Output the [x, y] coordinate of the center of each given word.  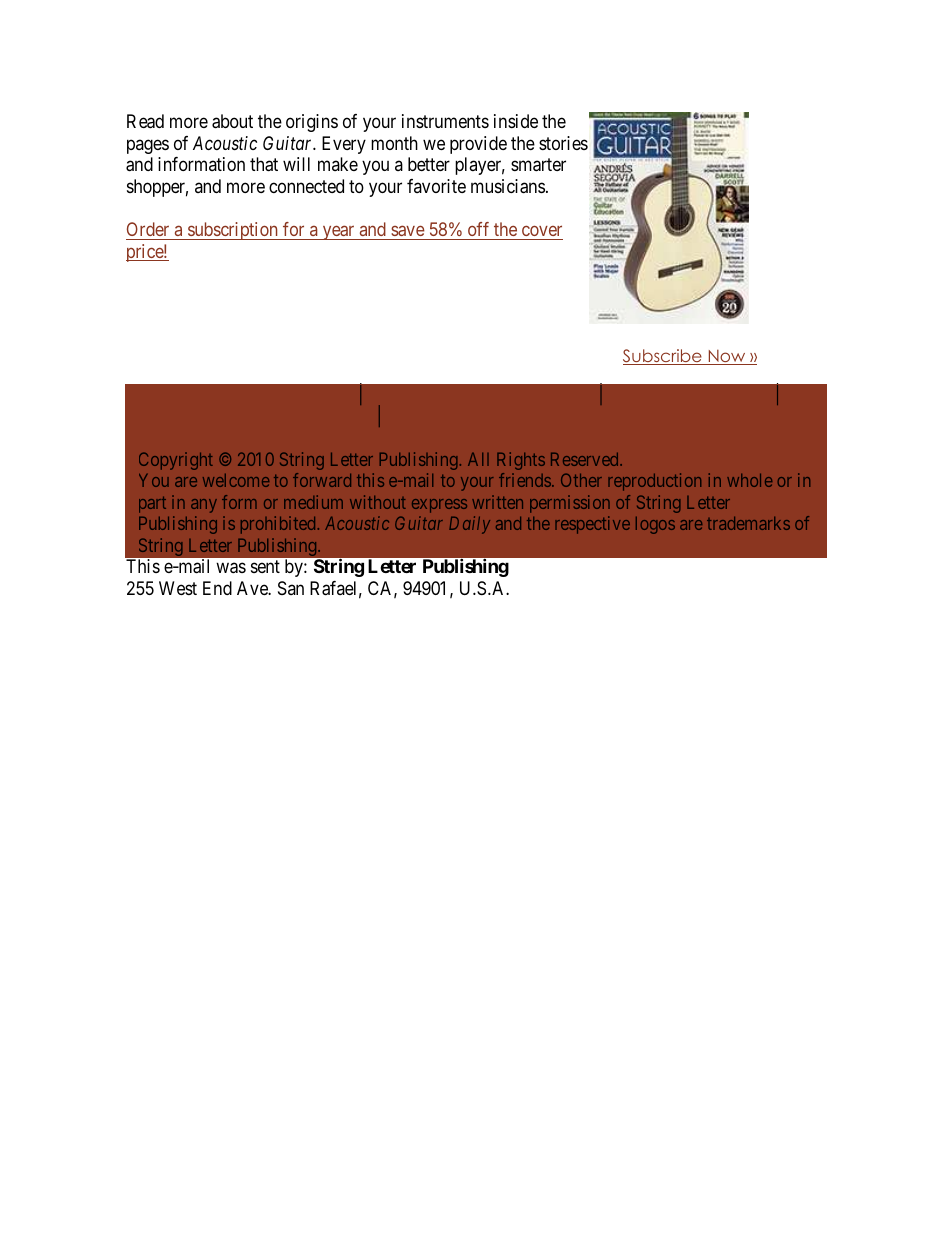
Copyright [176, 461]
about [232, 121]
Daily [469, 525]
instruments [445, 121]
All [478, 459]
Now [727, 357]
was [231, 568]
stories [563, 143]
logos [655, 525]
